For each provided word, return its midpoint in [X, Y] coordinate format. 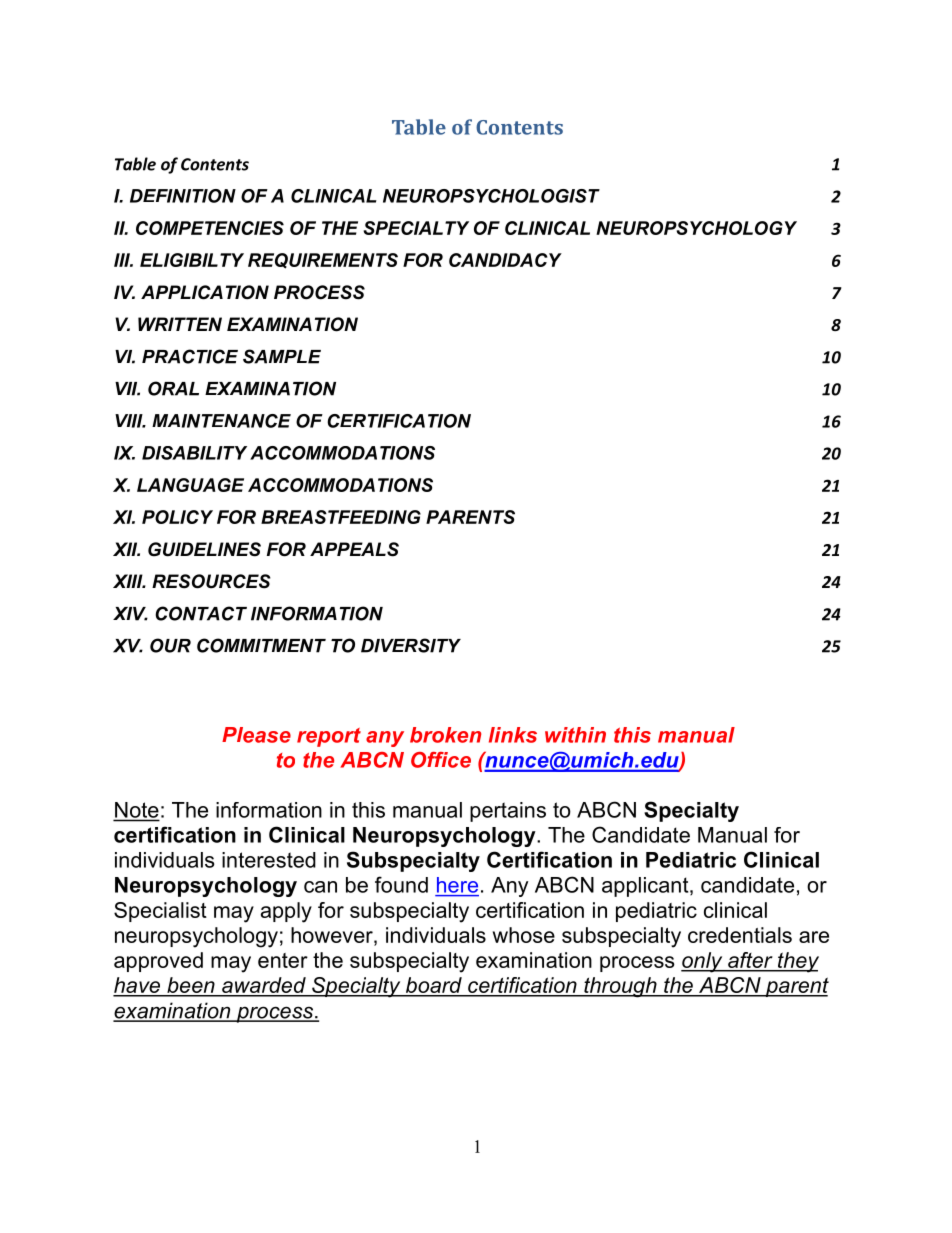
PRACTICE [190, 356]
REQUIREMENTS [323, 261]
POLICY [177, 517]
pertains [508, 812]
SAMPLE [282, 356]
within [575, 735]
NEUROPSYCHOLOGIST [491, 196]
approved [158, 962]
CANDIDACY [505, 260]
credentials [740, 935]
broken [445, 735]
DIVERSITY [411, 645]
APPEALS [354, 549]
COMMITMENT [261, 645]
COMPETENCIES [210, 228]
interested [269, 860]
